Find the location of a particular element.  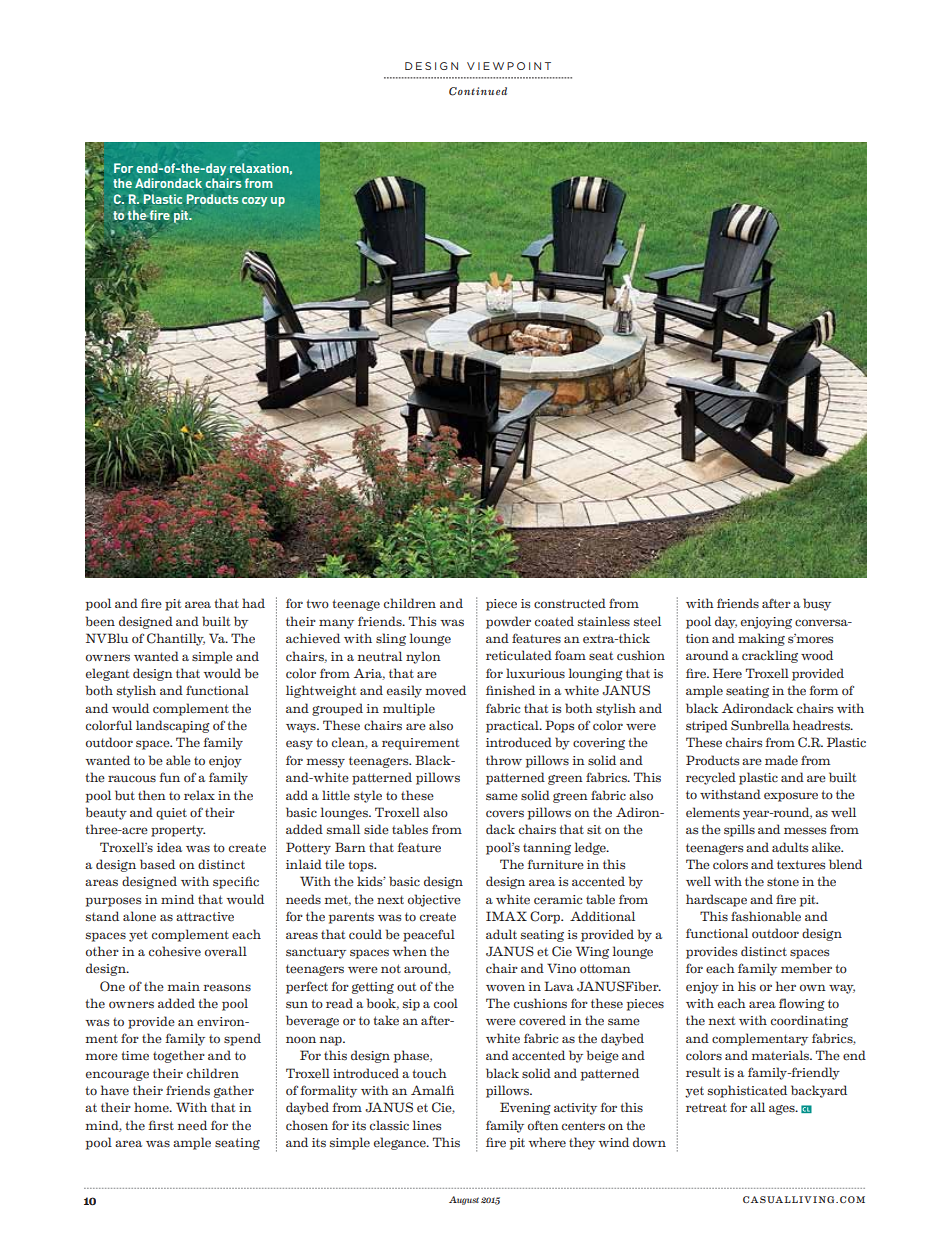

constructed is located at coordinates (570, 603).
